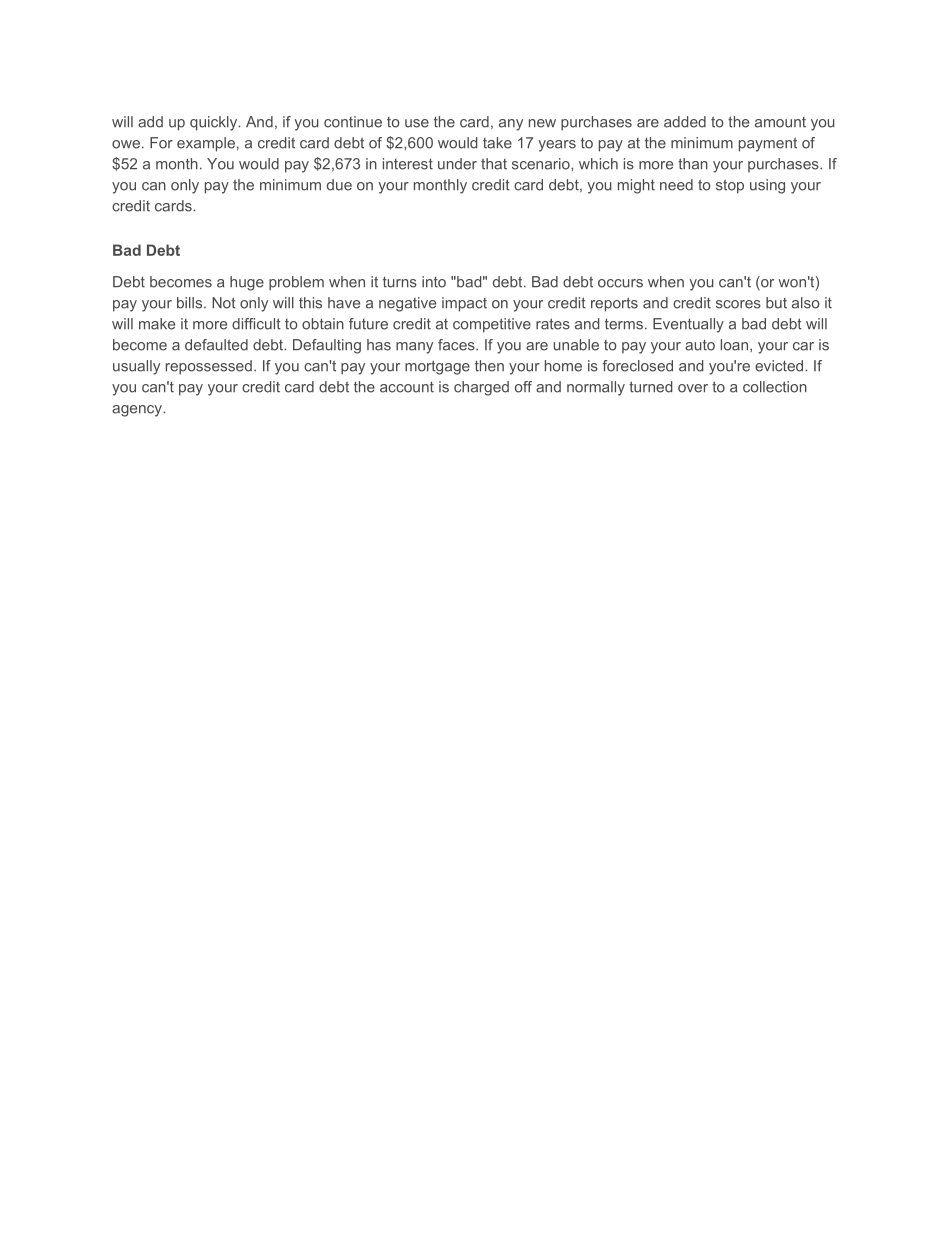 The image size is (952, 1233). What do you see at coordinates (481, 388) in the document?
I see `charged` at bounding box center [481, 388].
